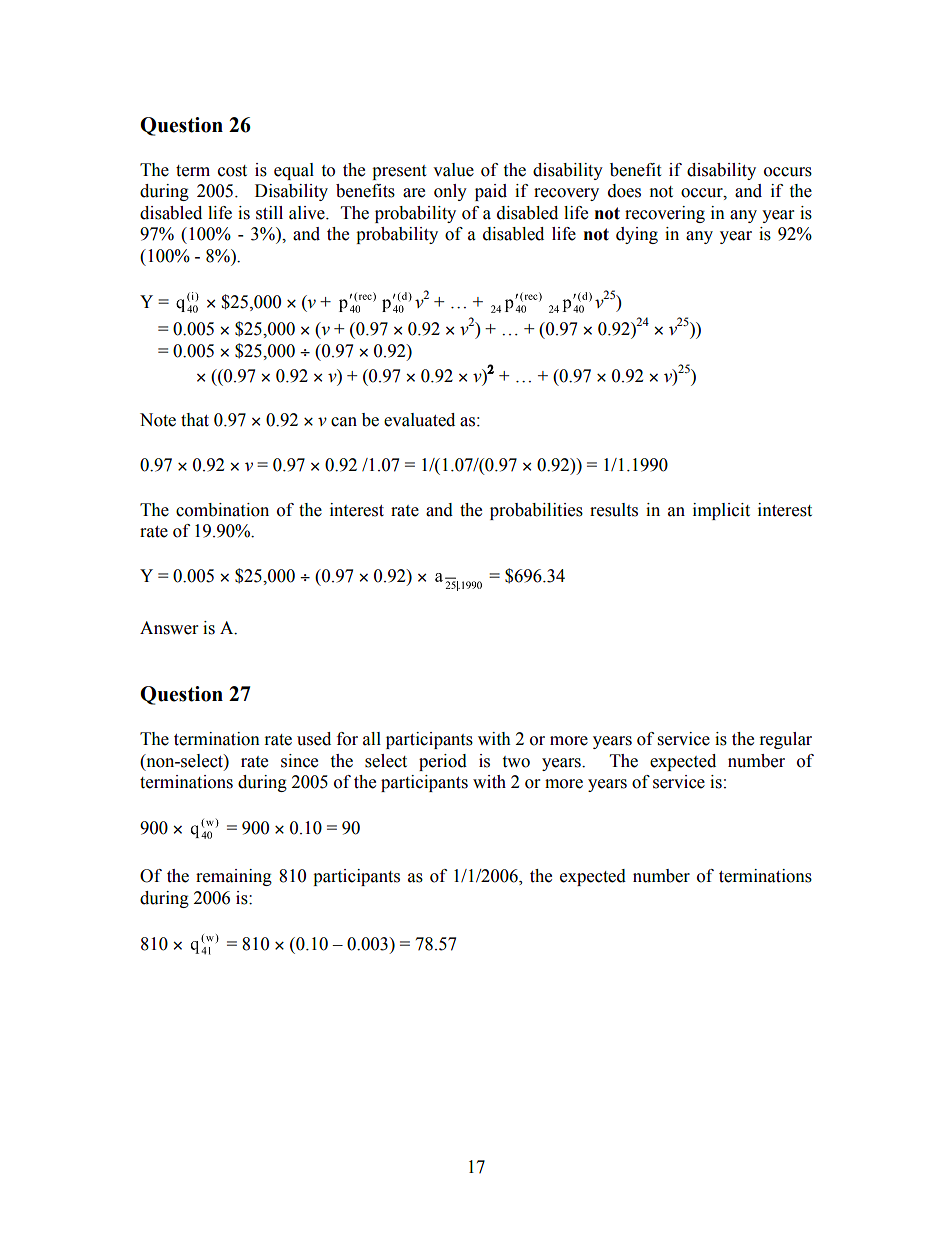 Image resolution: width=952 pixels, height=1233 pixels. I want to click on remaining, so click(234, 877).
